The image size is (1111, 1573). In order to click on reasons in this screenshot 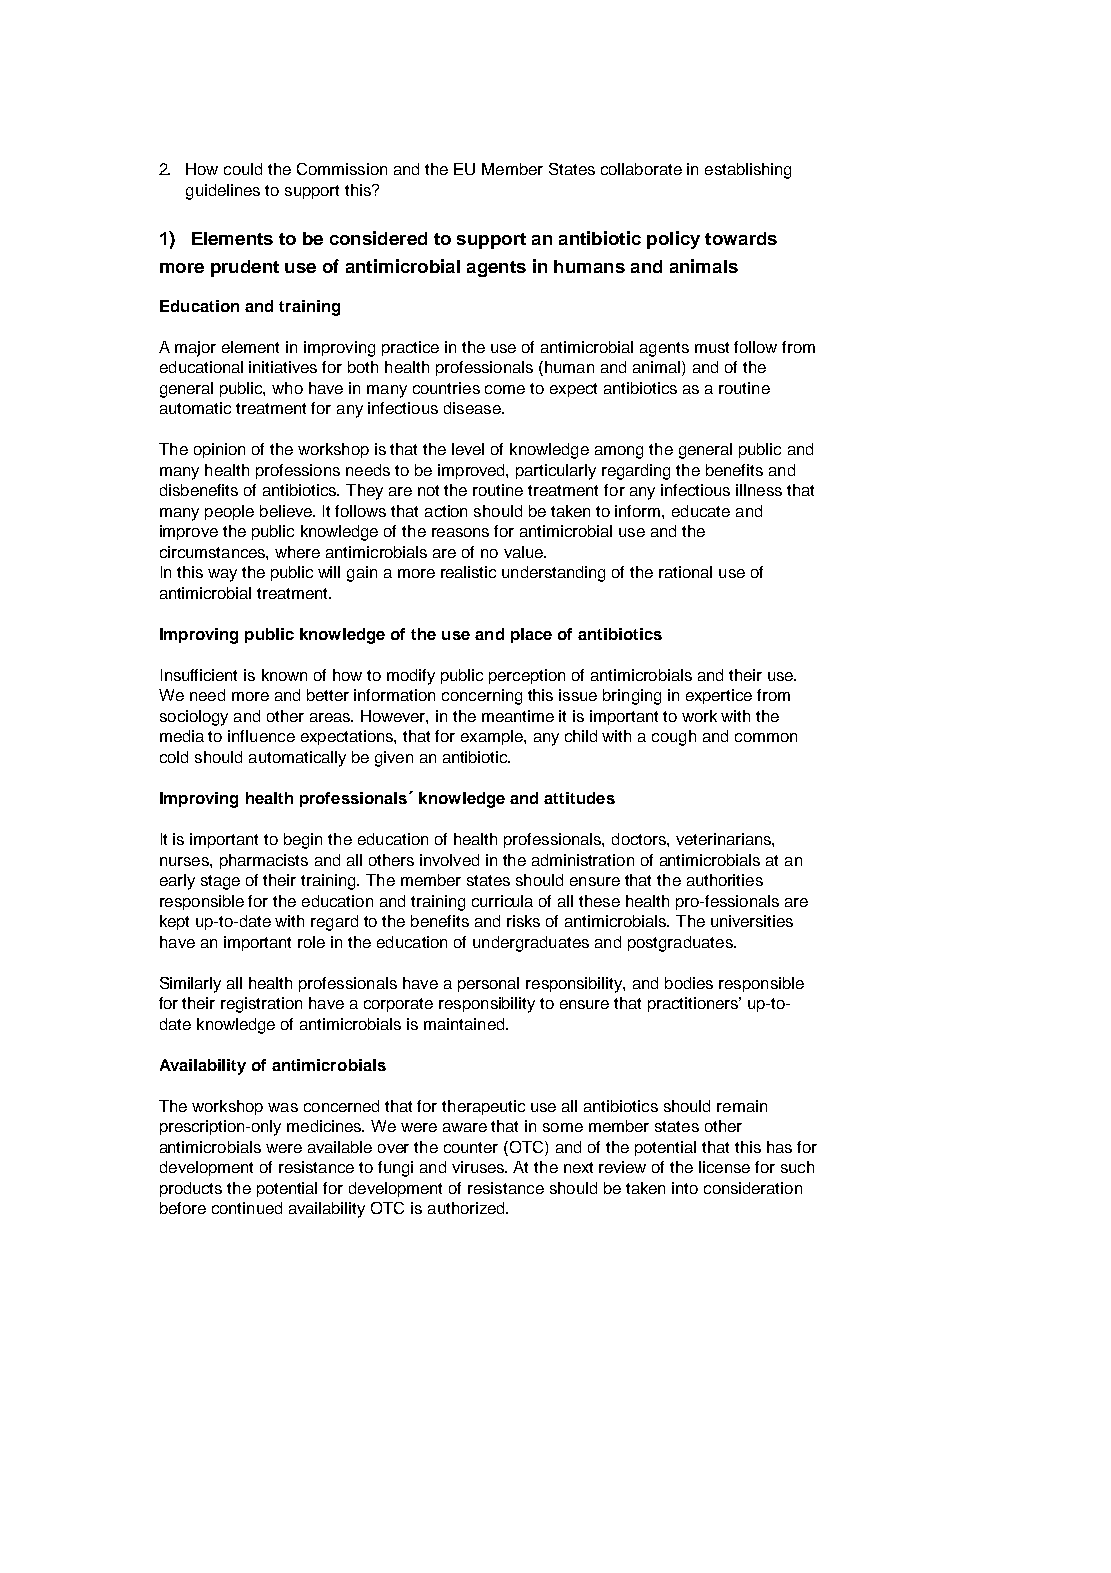, I will do `click(460, 532)`.
